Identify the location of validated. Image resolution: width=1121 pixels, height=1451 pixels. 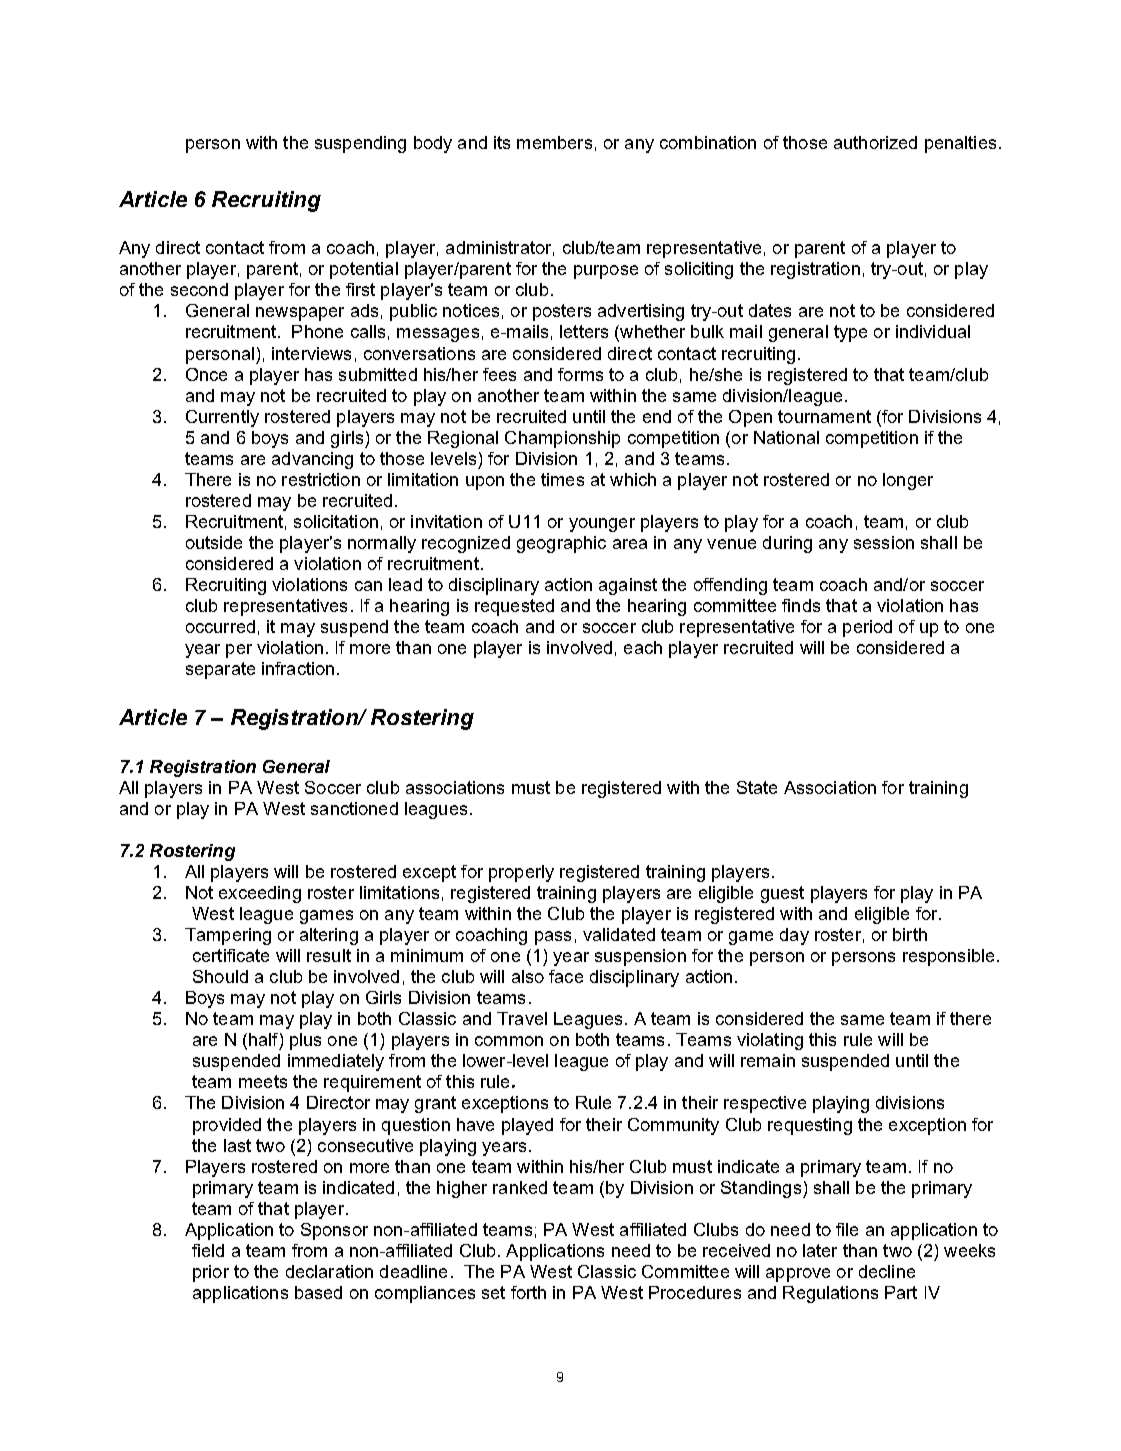
(619, 934).
